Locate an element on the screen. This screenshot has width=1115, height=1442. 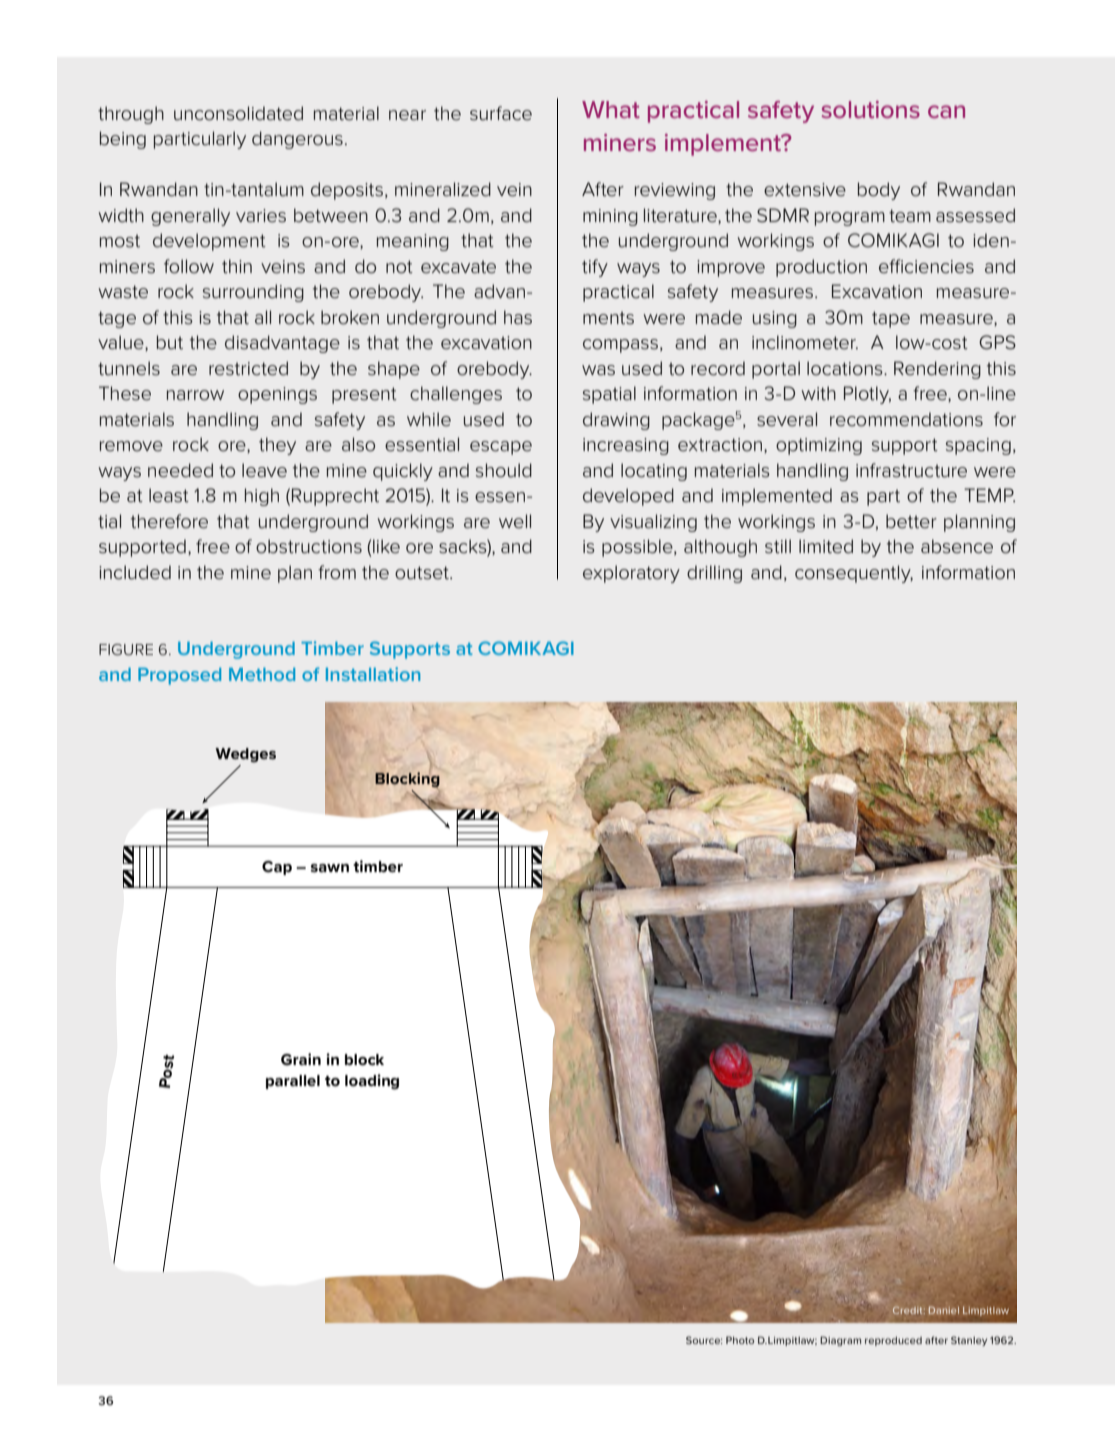
they is located at coordinates (277, 446).
